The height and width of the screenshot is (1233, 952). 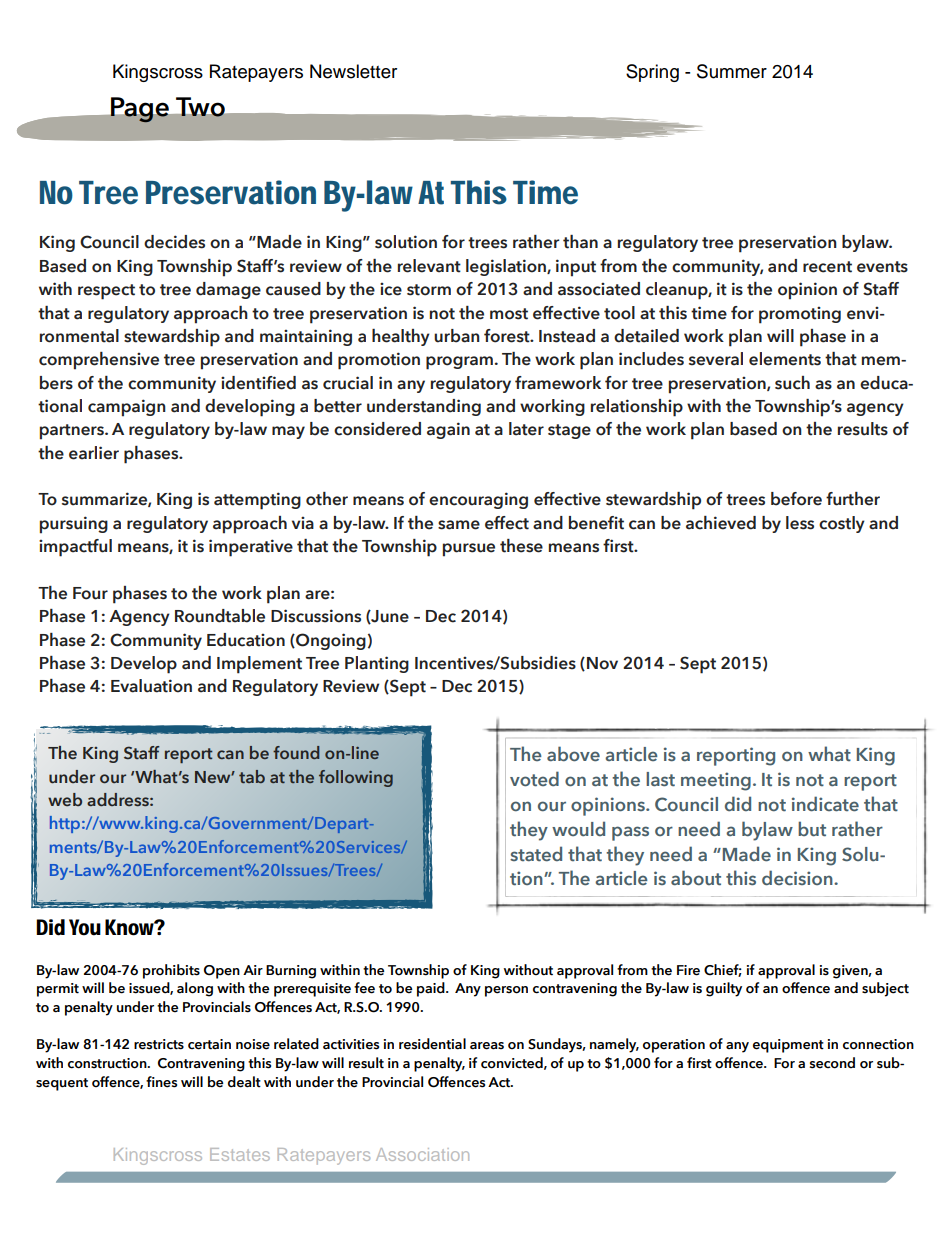 What do you see at coordinates (716, 781) in the screenshot?
I see `meeting` at bounding box center [716, 781].
